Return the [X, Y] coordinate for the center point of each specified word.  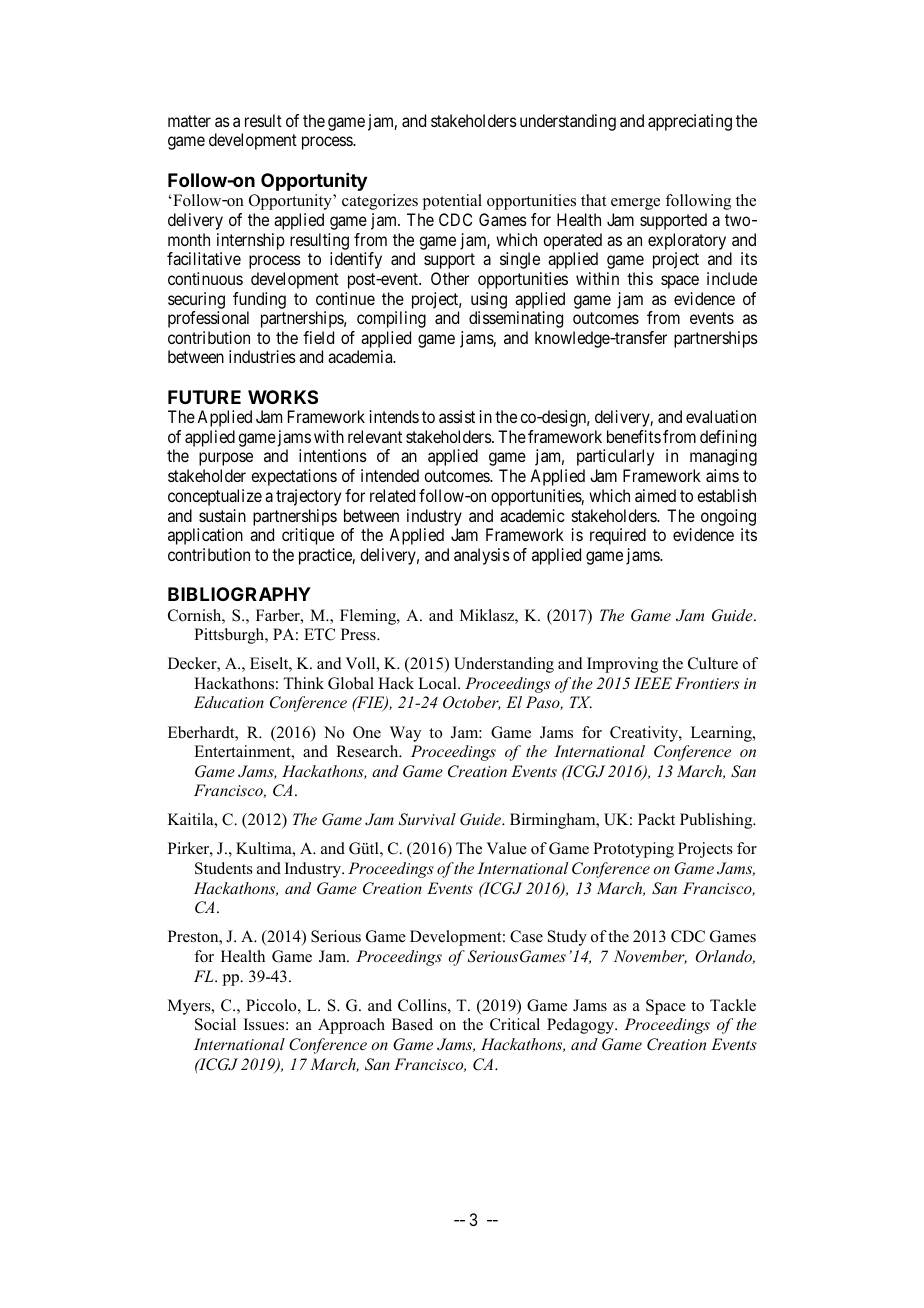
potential [452, 202]
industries [262, 356]
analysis [482, 556]
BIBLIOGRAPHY [239, 594]
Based [412, 1024]
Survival [427, 819]
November [650, 957]
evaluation [721, 416]
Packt [656, 819]
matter [189, 121]
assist [457, 416]
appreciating [690, 122]
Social [215, 1024]
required [618, 536]
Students [224, 868]
